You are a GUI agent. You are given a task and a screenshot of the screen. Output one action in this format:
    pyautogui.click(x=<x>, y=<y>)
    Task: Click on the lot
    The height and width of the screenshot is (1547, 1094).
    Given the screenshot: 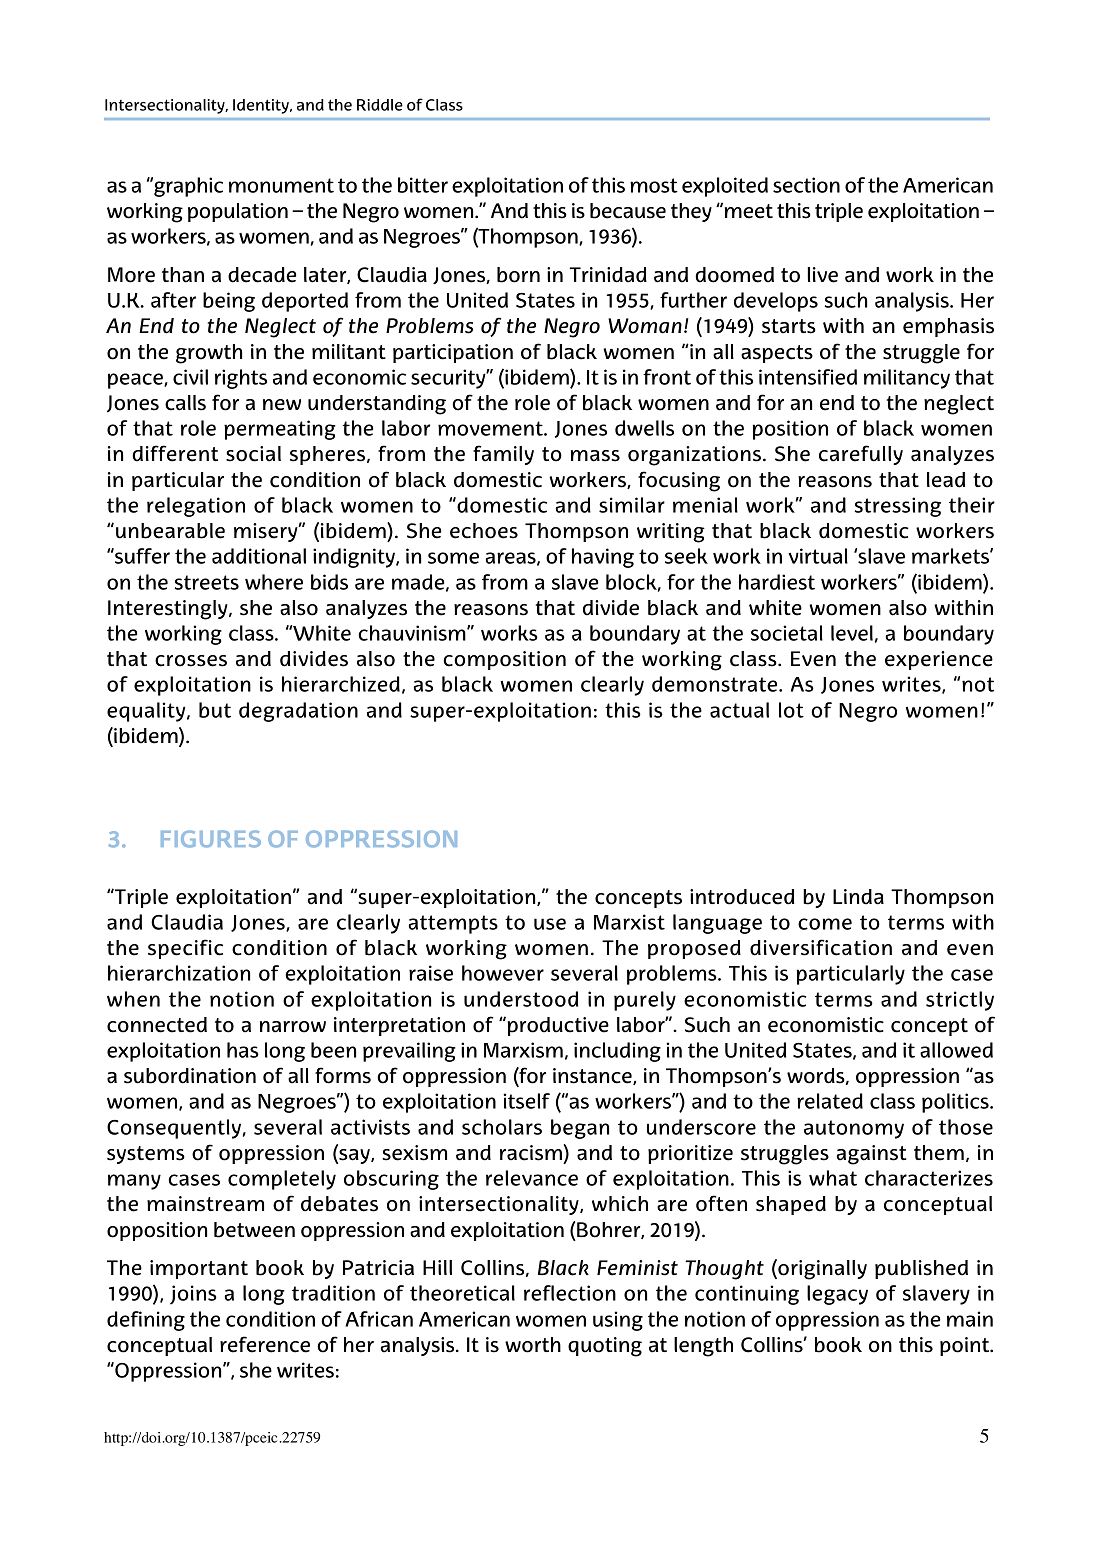 What is the action you would take?
    pyautogui.click(x=791, y=710)
